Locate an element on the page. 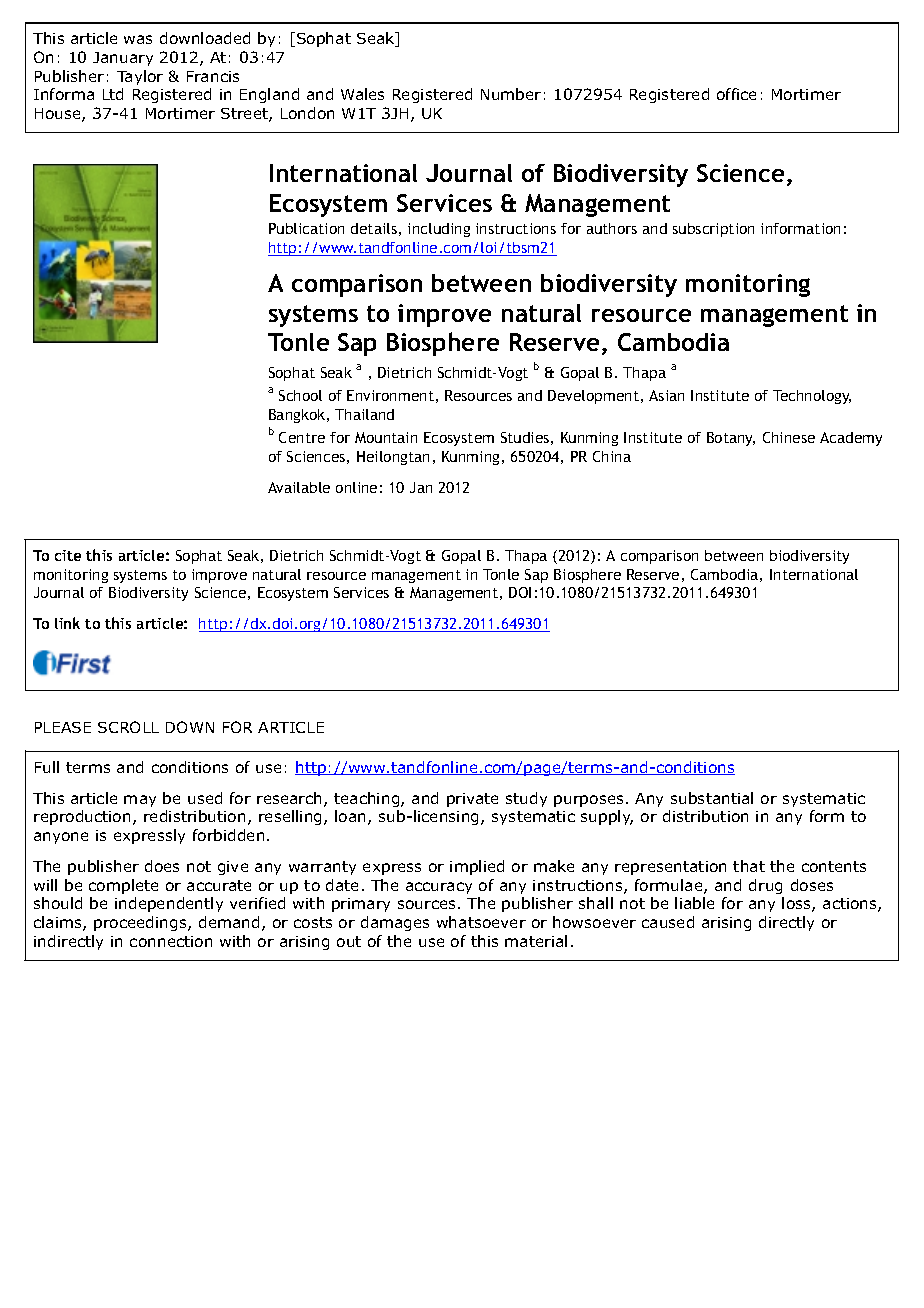  Number is located at coordinates (511, 94).
